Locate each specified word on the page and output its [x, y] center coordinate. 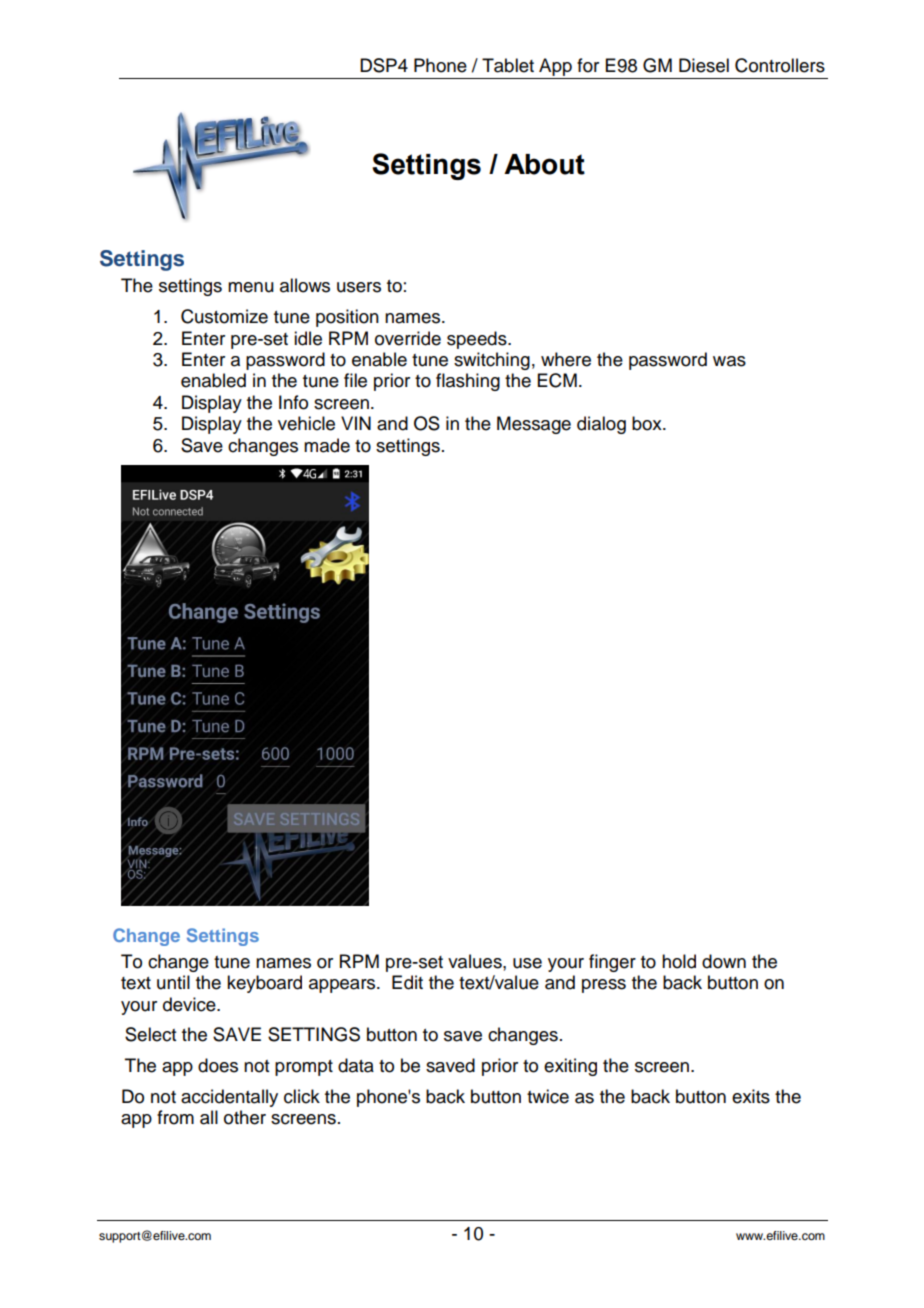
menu [251, 287]
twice [548, 1096]
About [544, 164]
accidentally [229, 1098]
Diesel [704, 65]
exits [751, 1096]
